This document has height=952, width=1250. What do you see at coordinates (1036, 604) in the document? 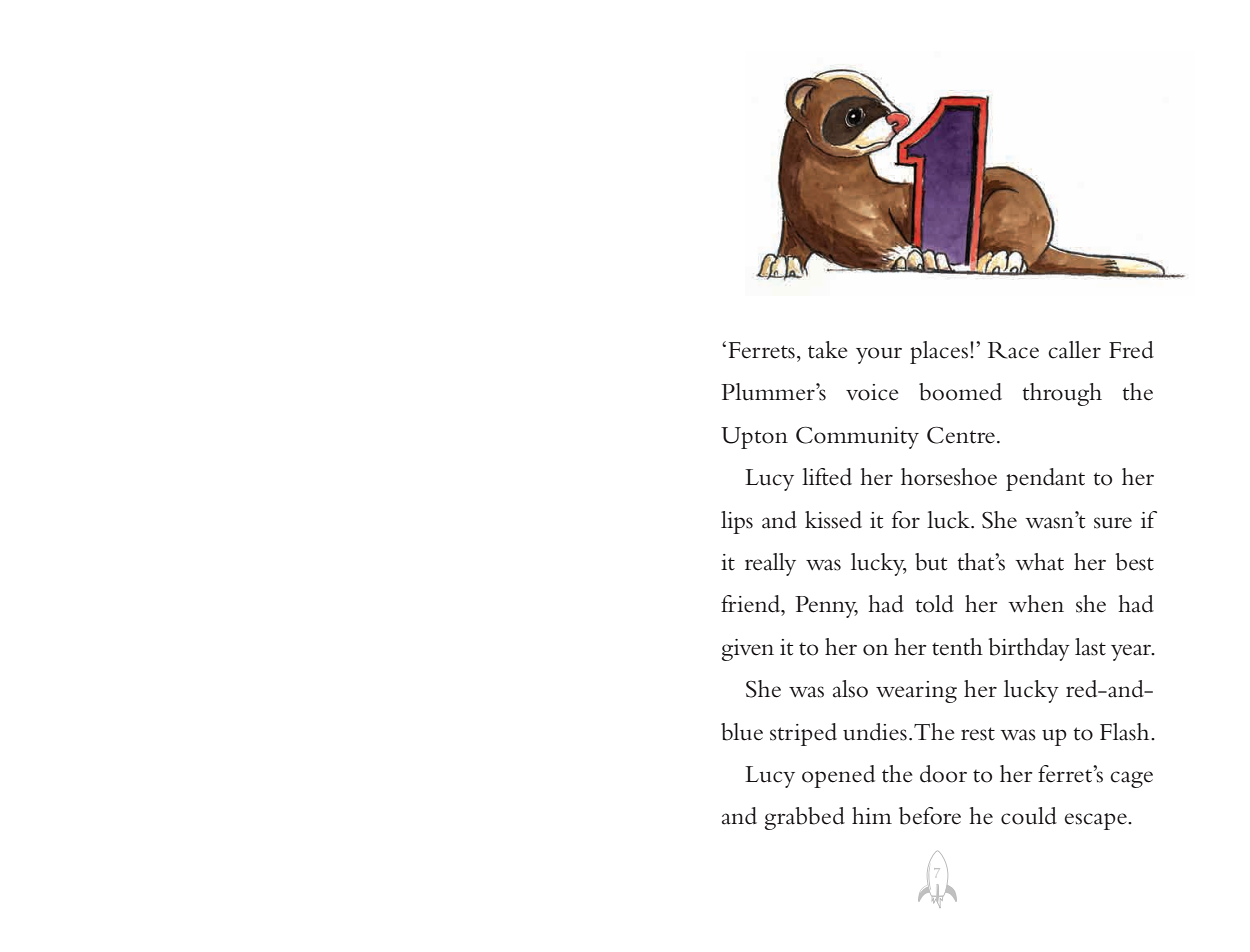
I see `when` at bounding box center [1036, 604].
